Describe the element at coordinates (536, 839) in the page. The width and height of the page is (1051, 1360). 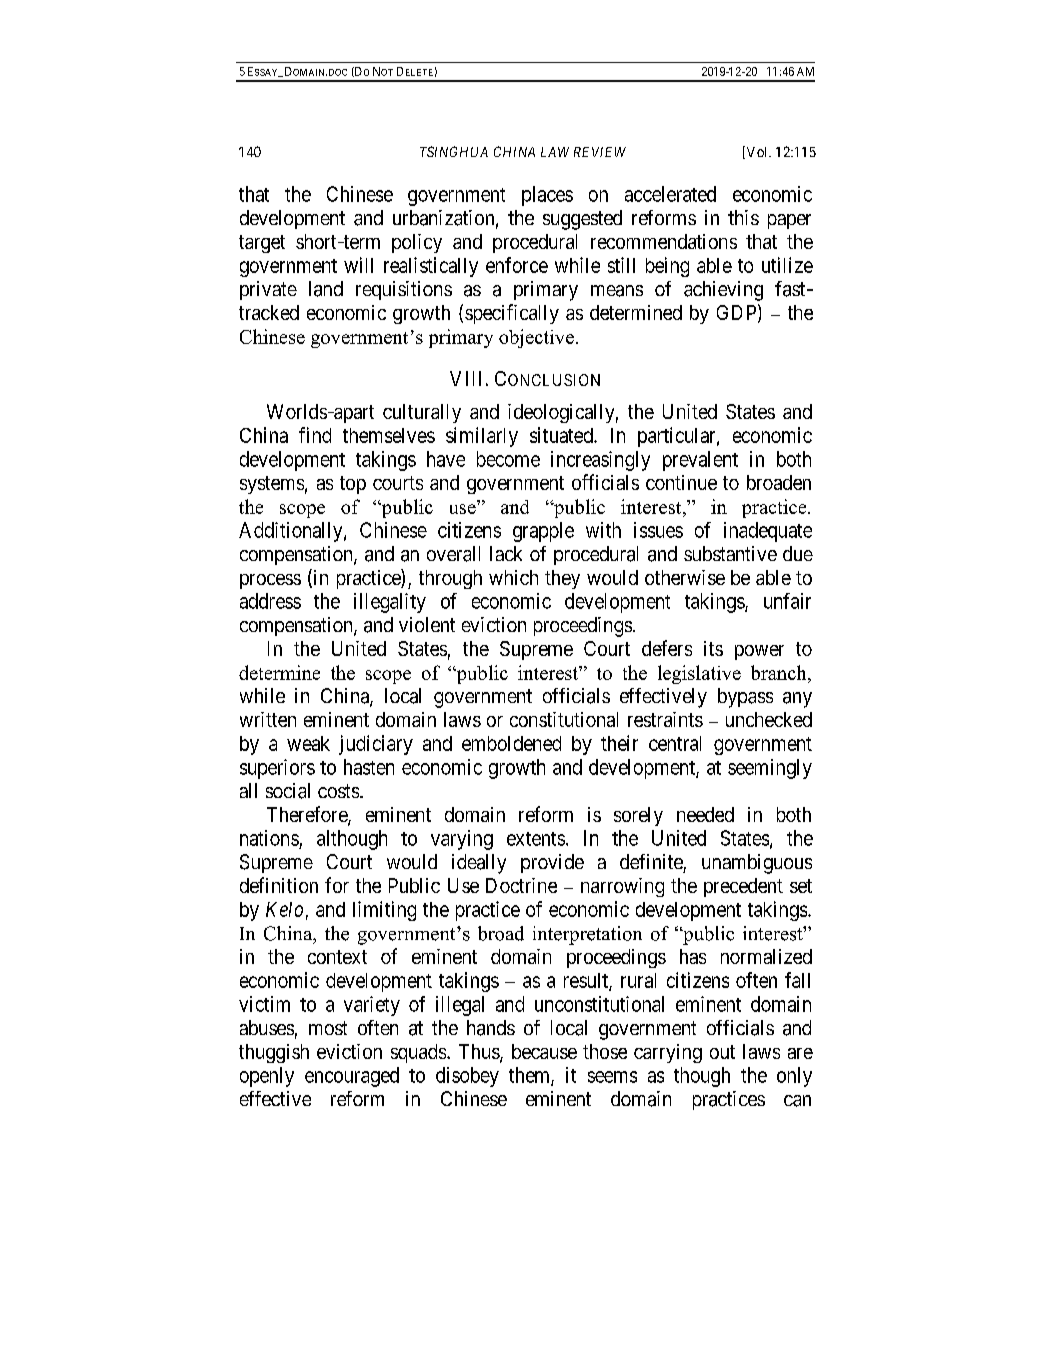
I see `extents` at that location.
